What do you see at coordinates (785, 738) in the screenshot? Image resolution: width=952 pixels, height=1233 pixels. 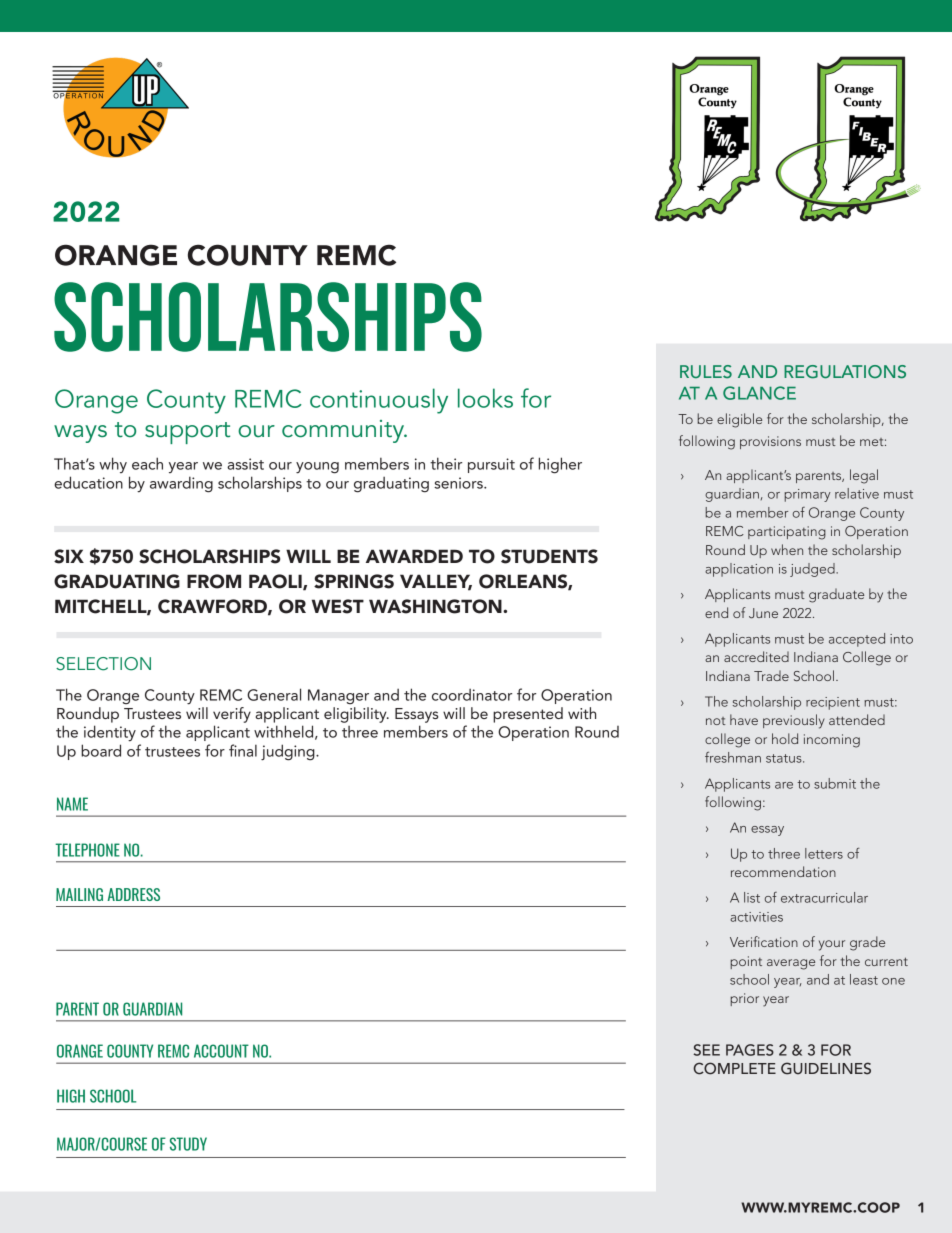 I see `hold` at bounding box center [785, 738].
